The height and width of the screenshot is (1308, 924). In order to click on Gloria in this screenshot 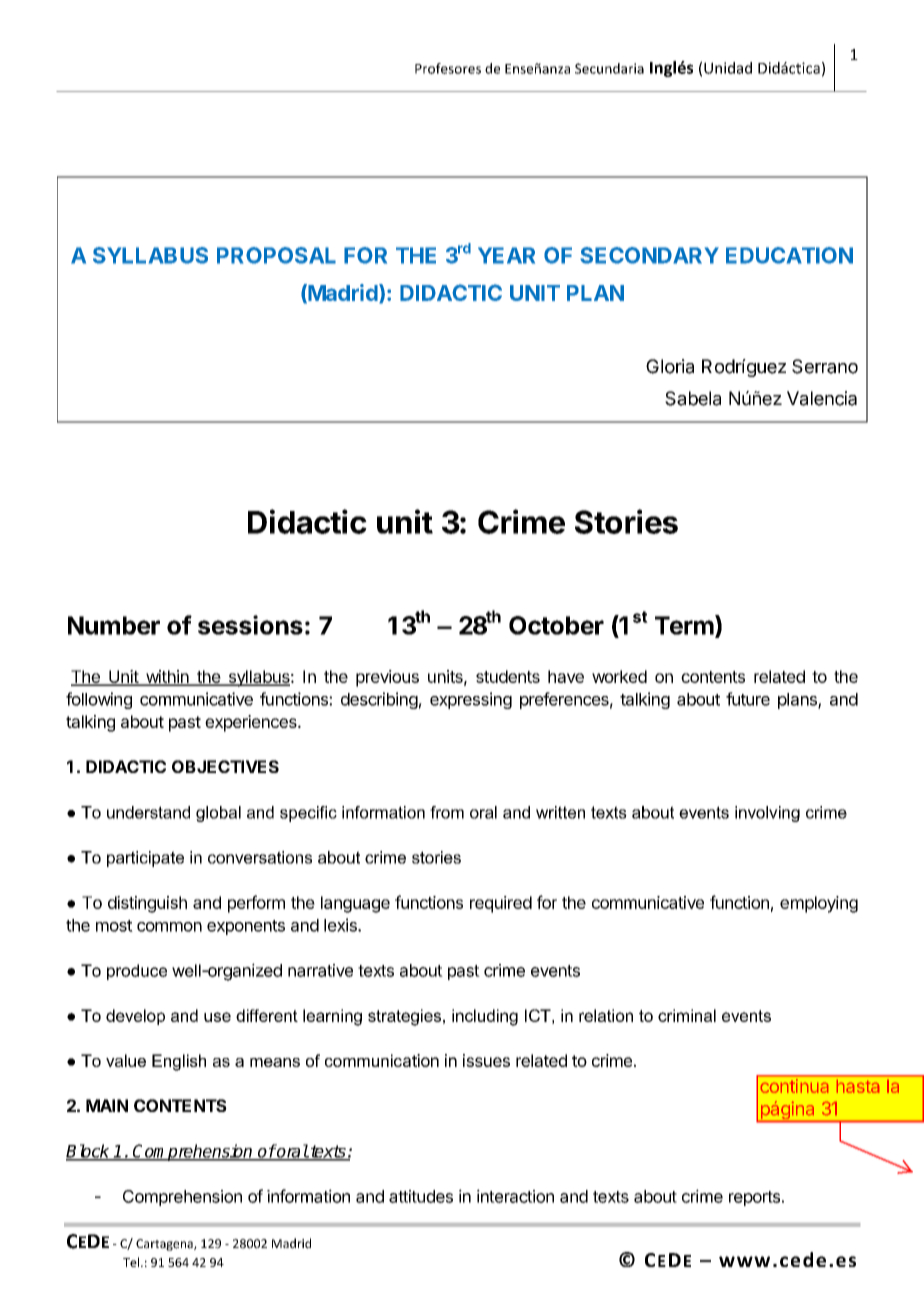, I will do `click(670, 366)`.
